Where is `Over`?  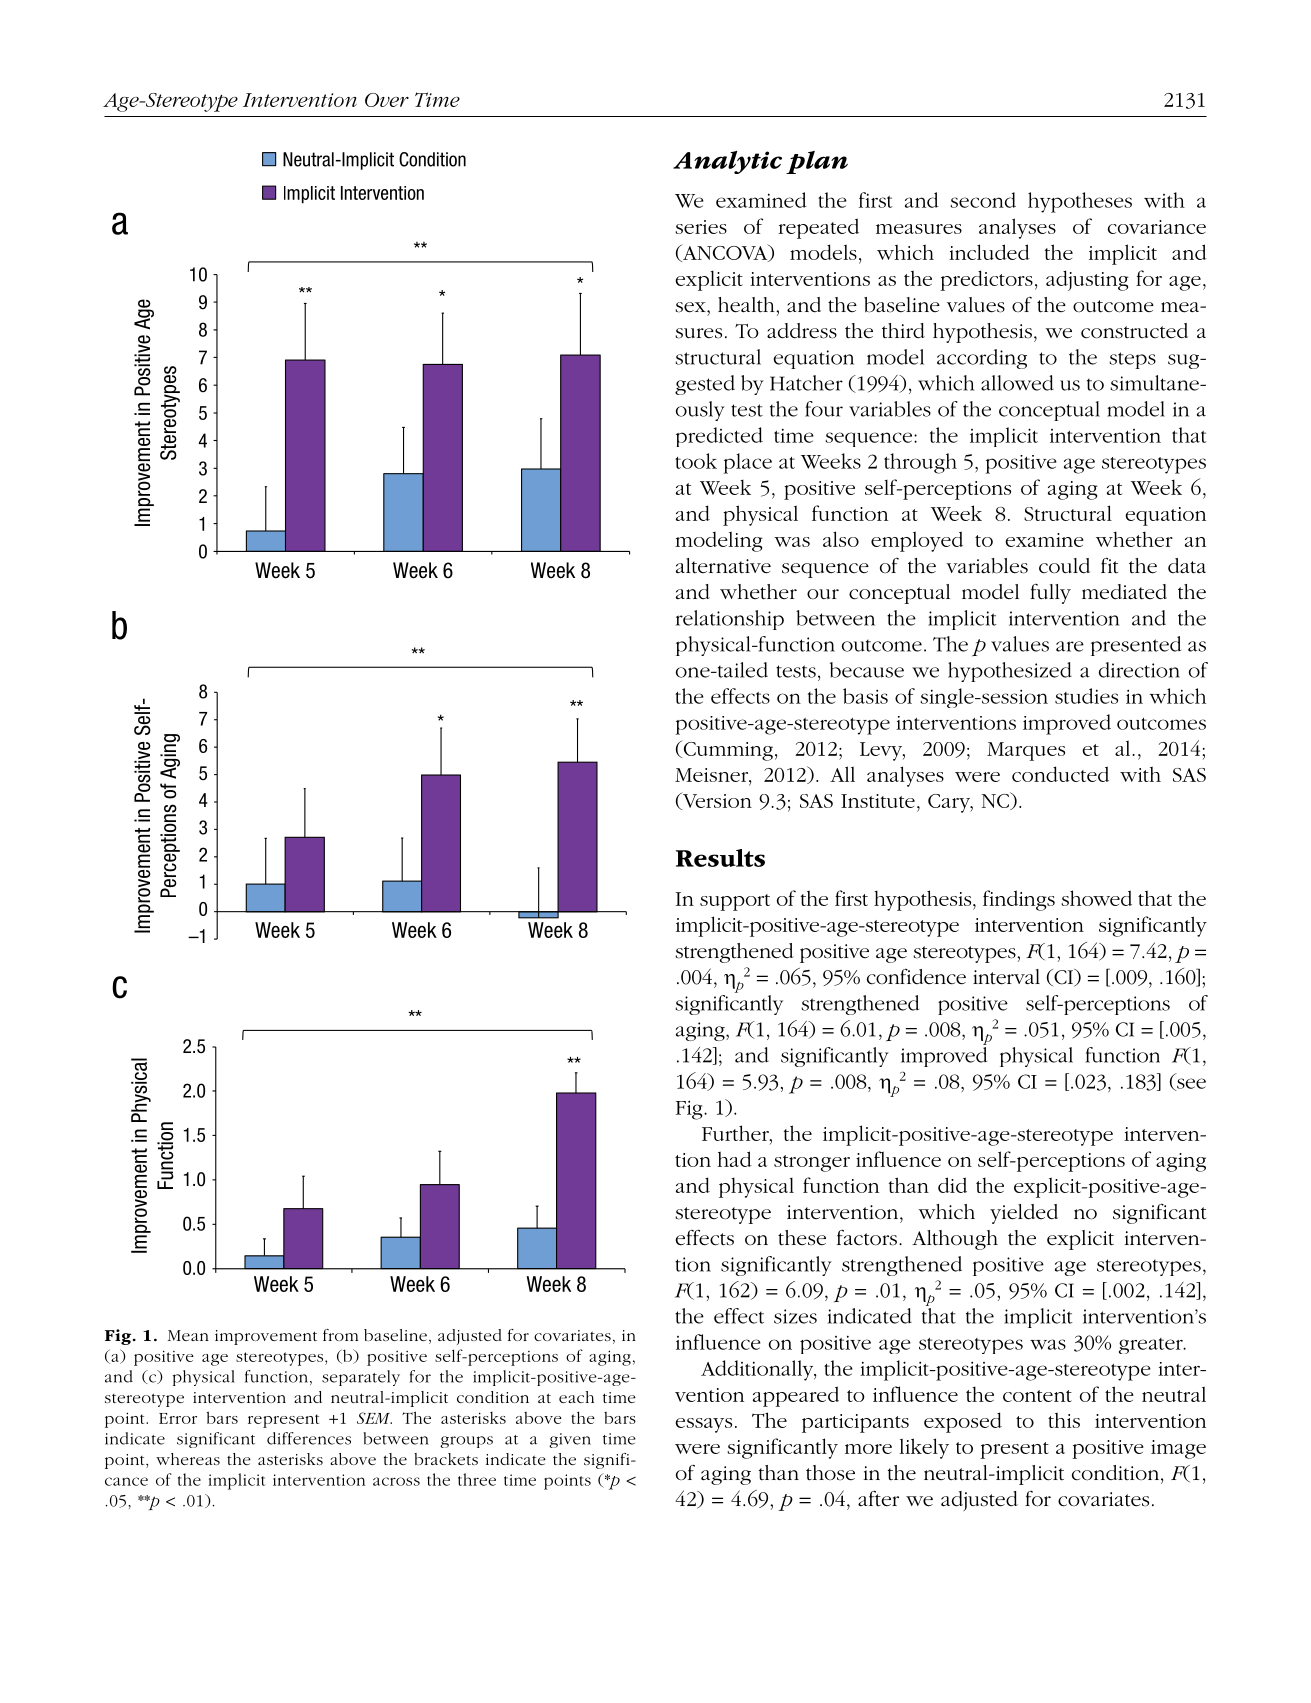 Over is located at coordinates (387, 100).
